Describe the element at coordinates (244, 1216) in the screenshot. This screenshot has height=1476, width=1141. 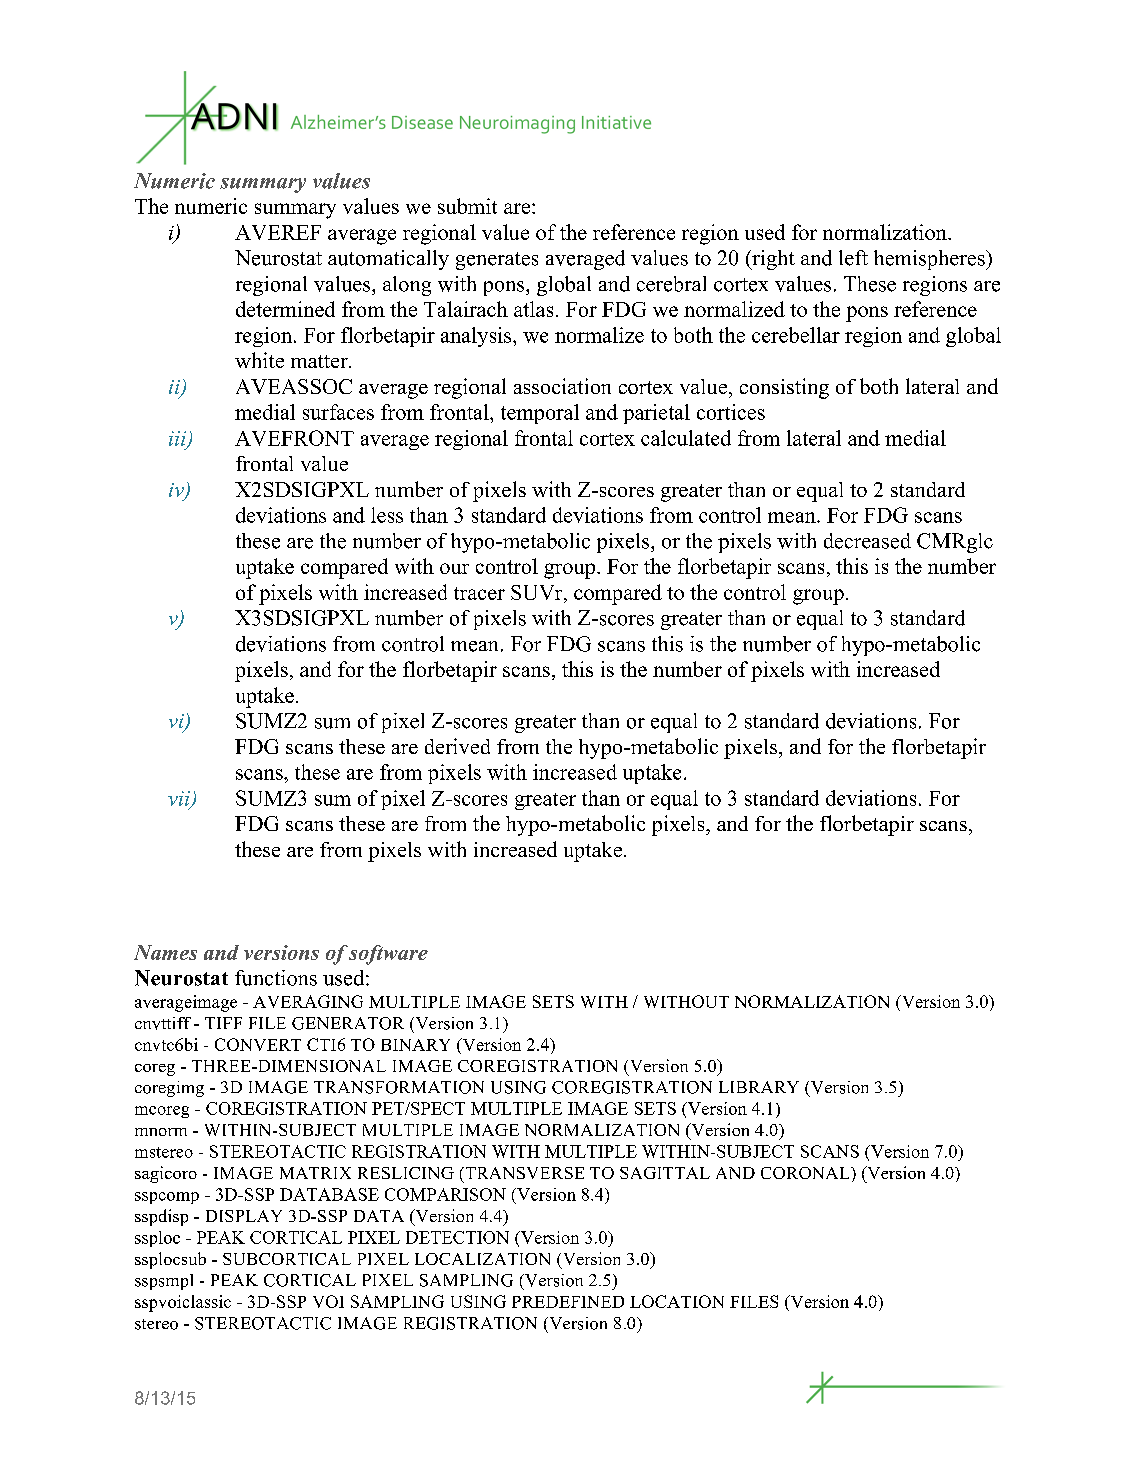
I see `DISPLAY` at that location.
